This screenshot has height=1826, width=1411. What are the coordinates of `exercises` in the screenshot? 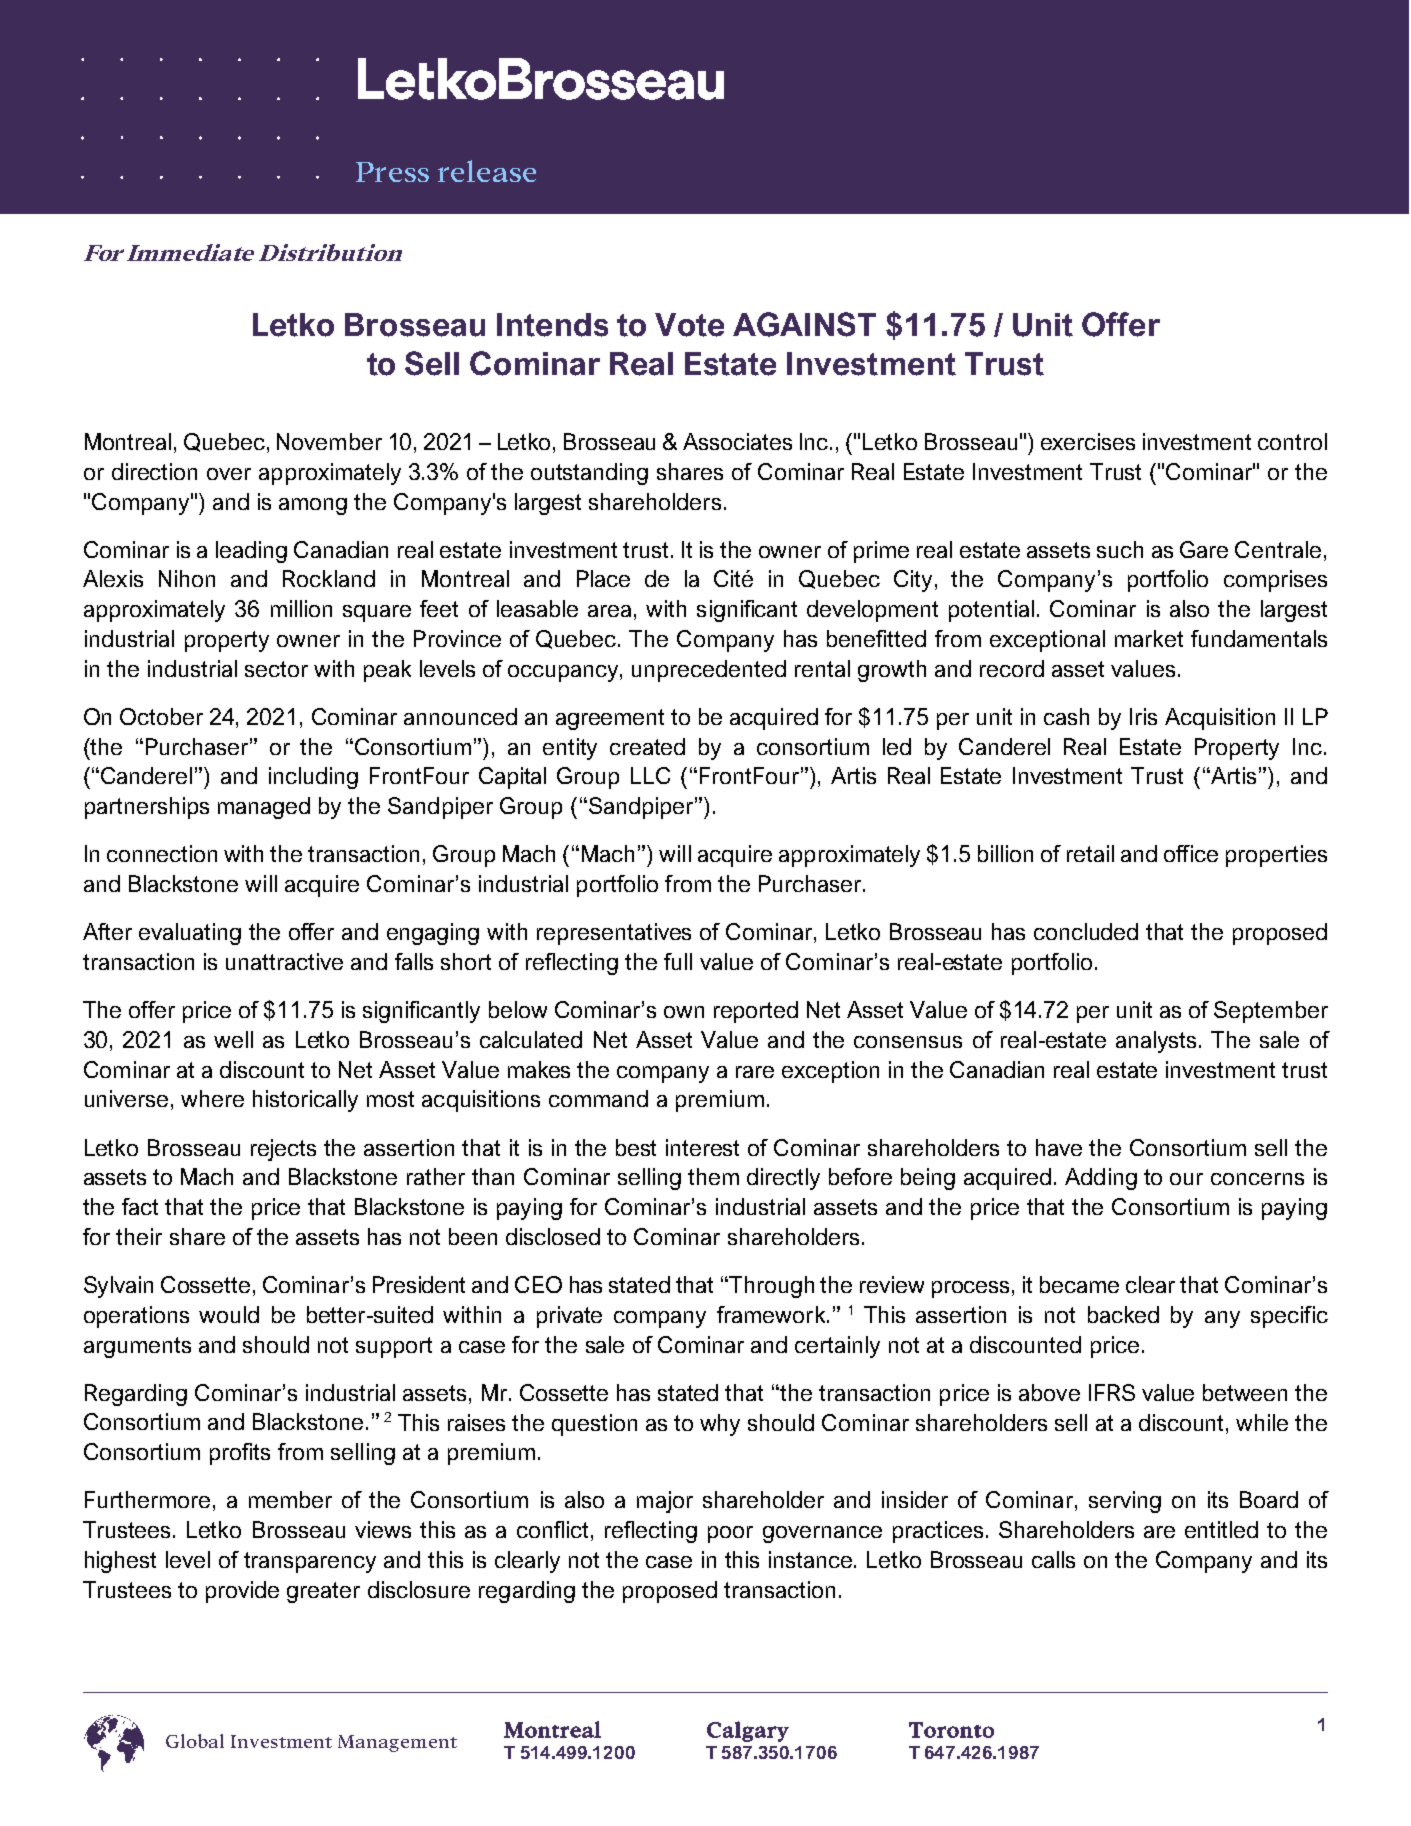 It's located at (1088, 441).
